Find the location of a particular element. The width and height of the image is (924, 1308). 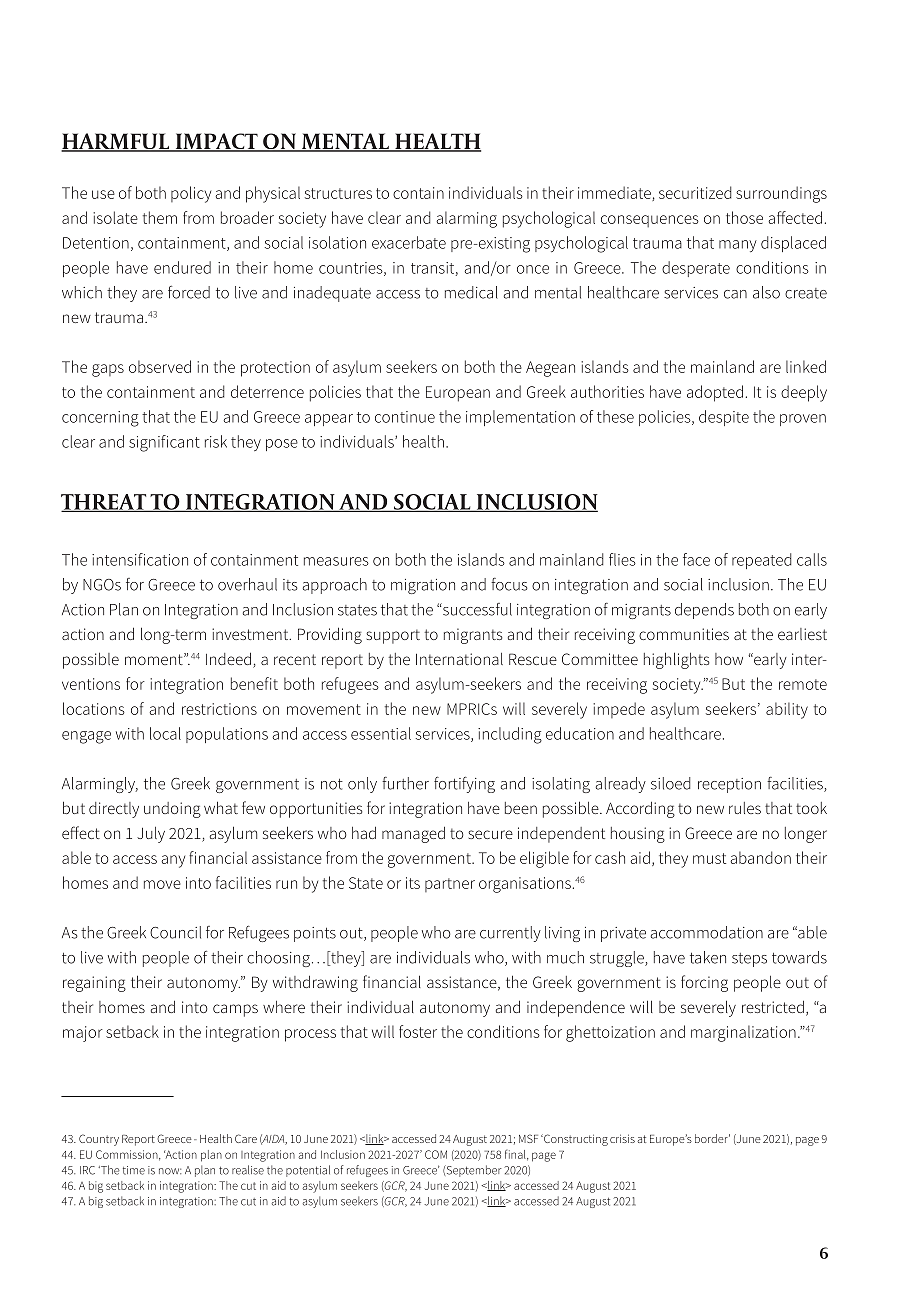

surroundings is located at coordinates (781, 194).
